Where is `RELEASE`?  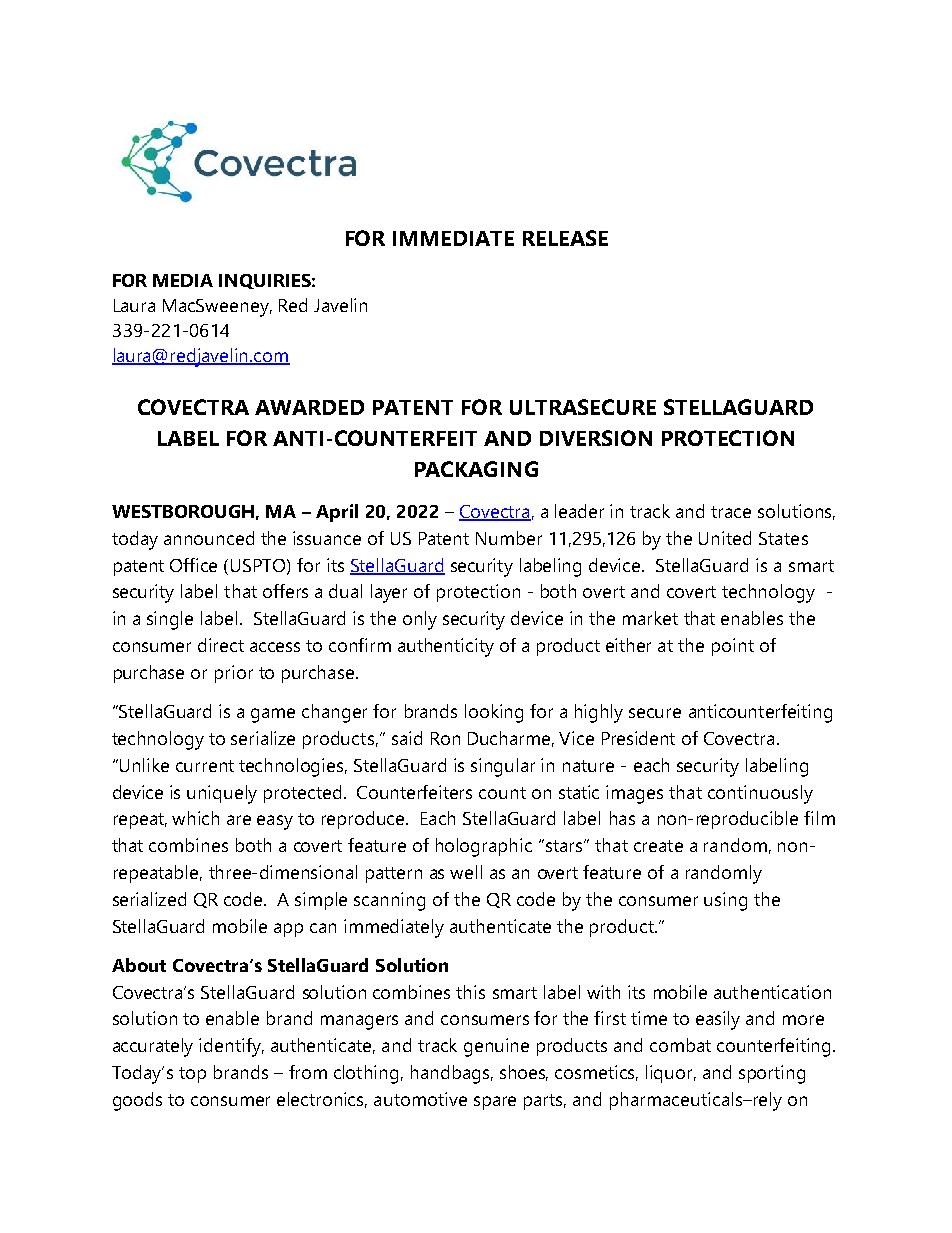
RELEASE is located at coordinates (565, 238).
